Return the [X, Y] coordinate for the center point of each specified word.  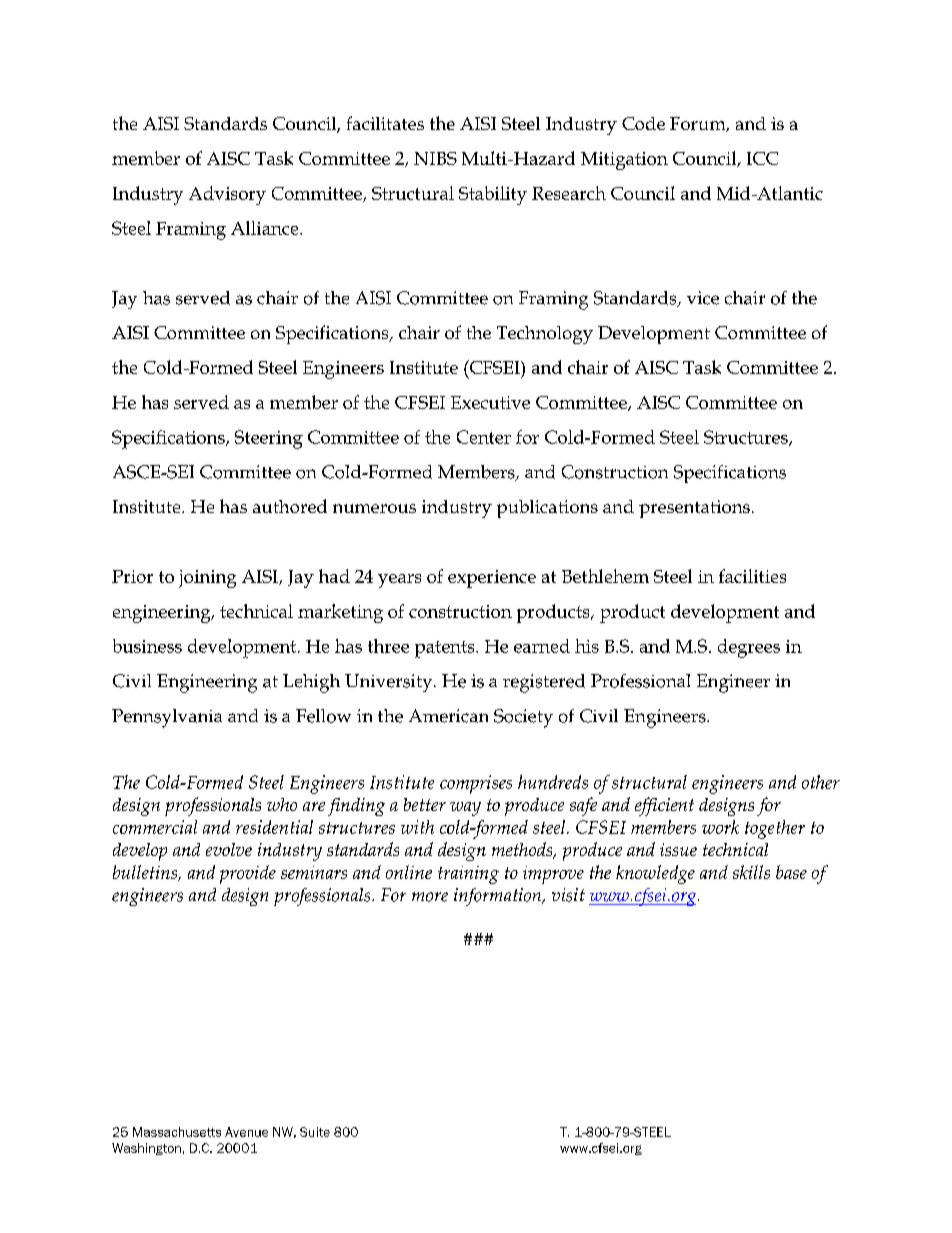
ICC [762, 158]
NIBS [435, 158]
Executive [490, 402]
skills [751, 872]
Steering [269, 439]
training [468, 875]
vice [703, 298]
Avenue [246, 1132]
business [147, 646]
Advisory [227, 195]
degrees [749, 648]
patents [446, 649]
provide [248, 874]
